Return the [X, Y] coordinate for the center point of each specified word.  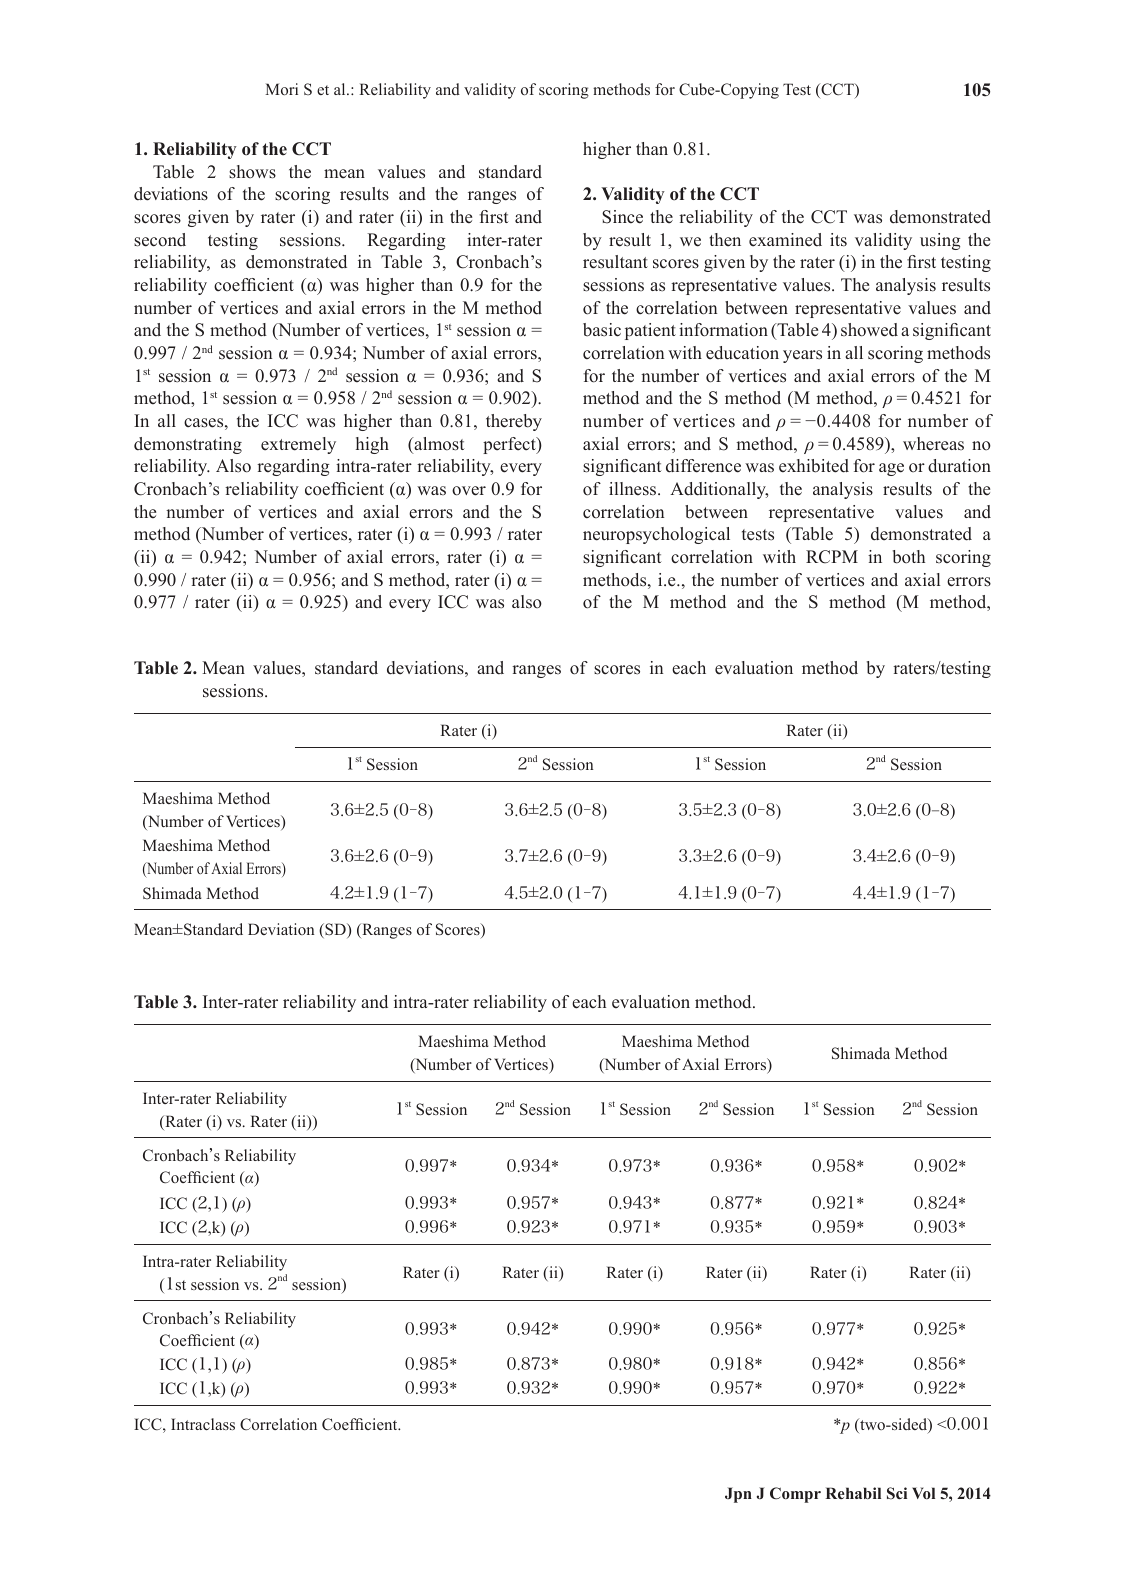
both [909, 557]
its [838, 240]
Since [622, 217]
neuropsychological [656, 535]
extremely [298, 445]
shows [252, 172]
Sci [897, 1493]
